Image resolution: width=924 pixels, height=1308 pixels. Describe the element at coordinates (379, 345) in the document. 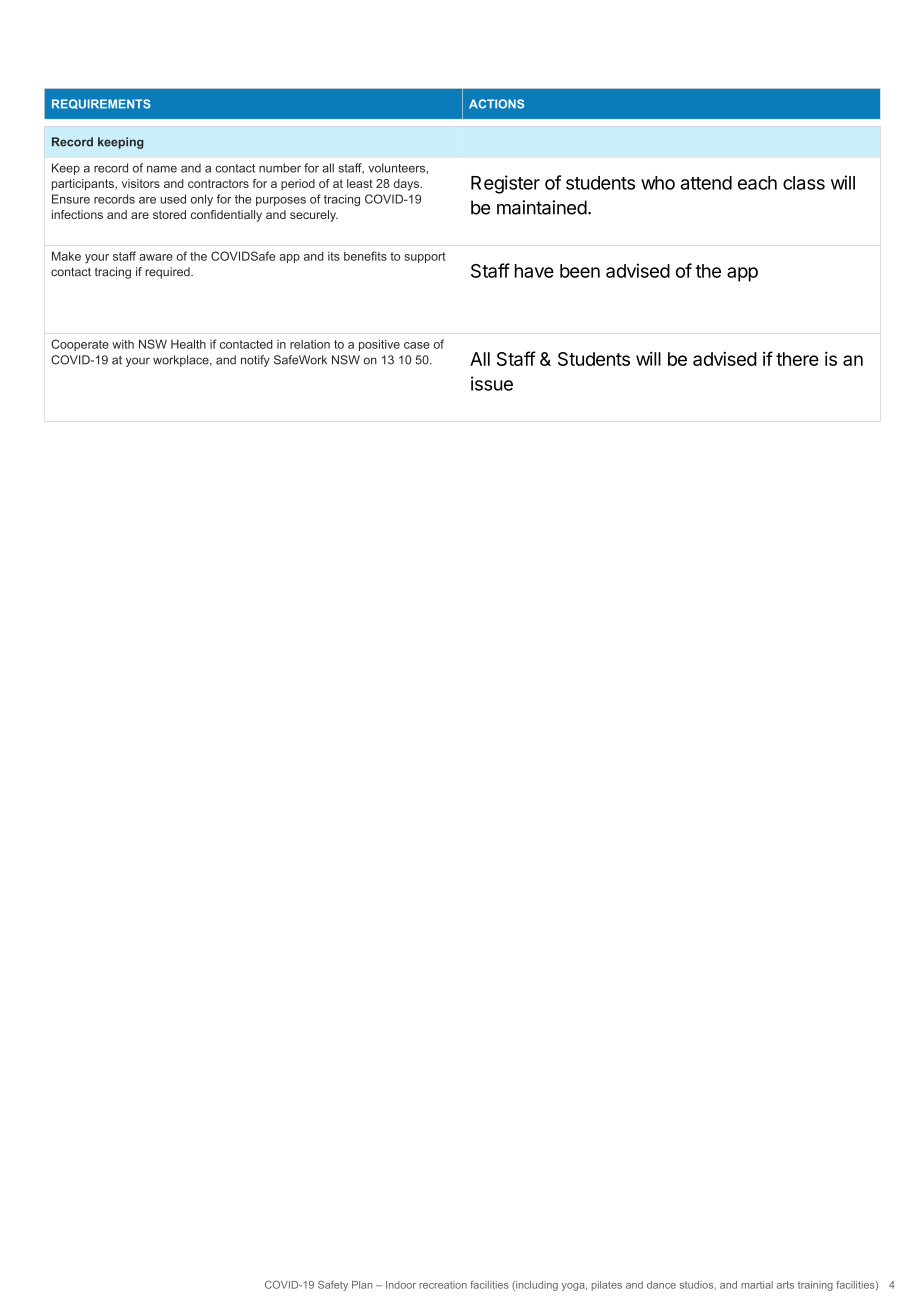

I see `positive` at that location.
